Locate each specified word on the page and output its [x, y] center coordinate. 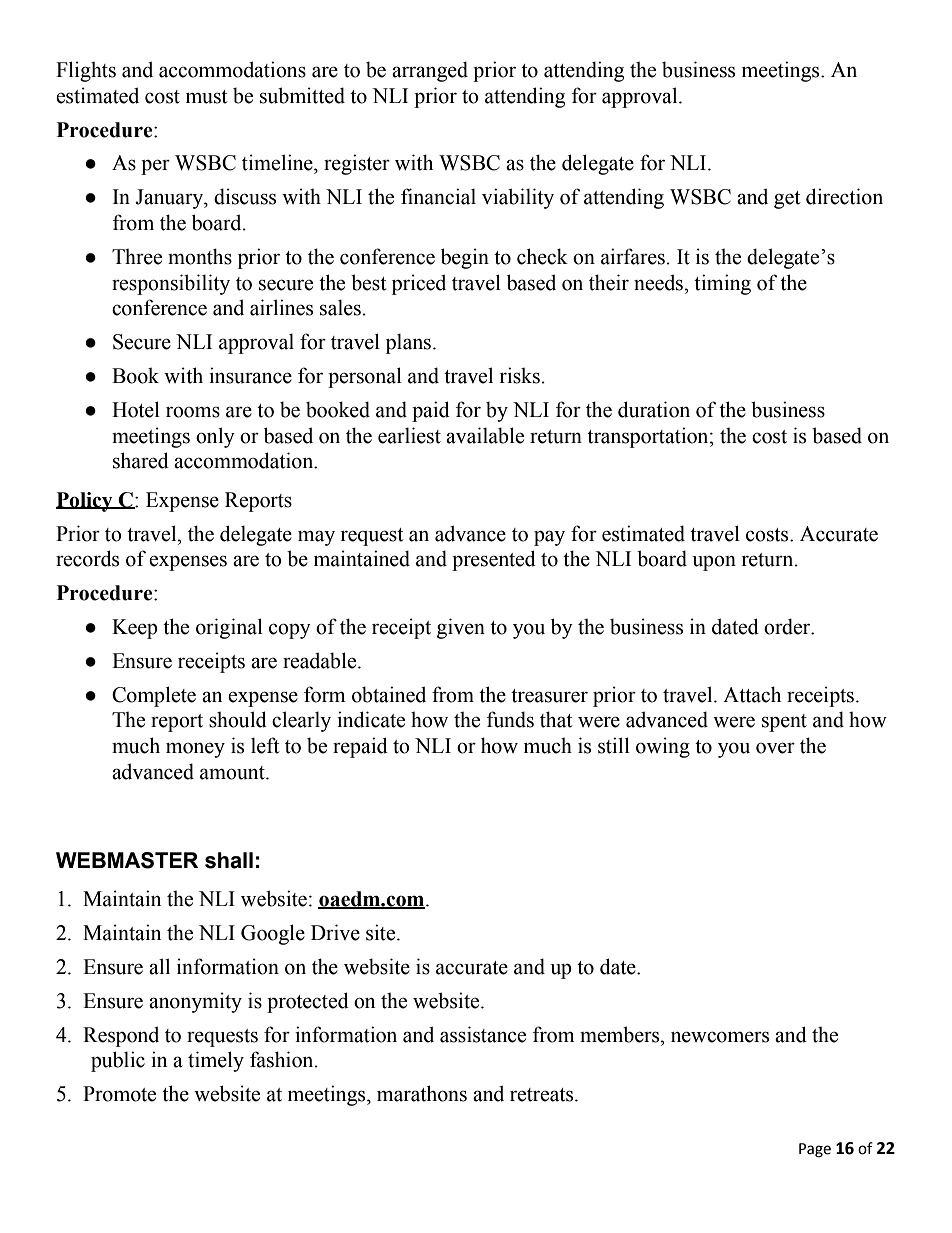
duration [654, 409]
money [195, 750]
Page [815, 1150]
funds [510, 719]
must [206, 97]
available [485, 435]
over [775, 748]
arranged [430, 71]
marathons [422, 1093]
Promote [119, 1094]
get [787, 200]
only [215, 437]
